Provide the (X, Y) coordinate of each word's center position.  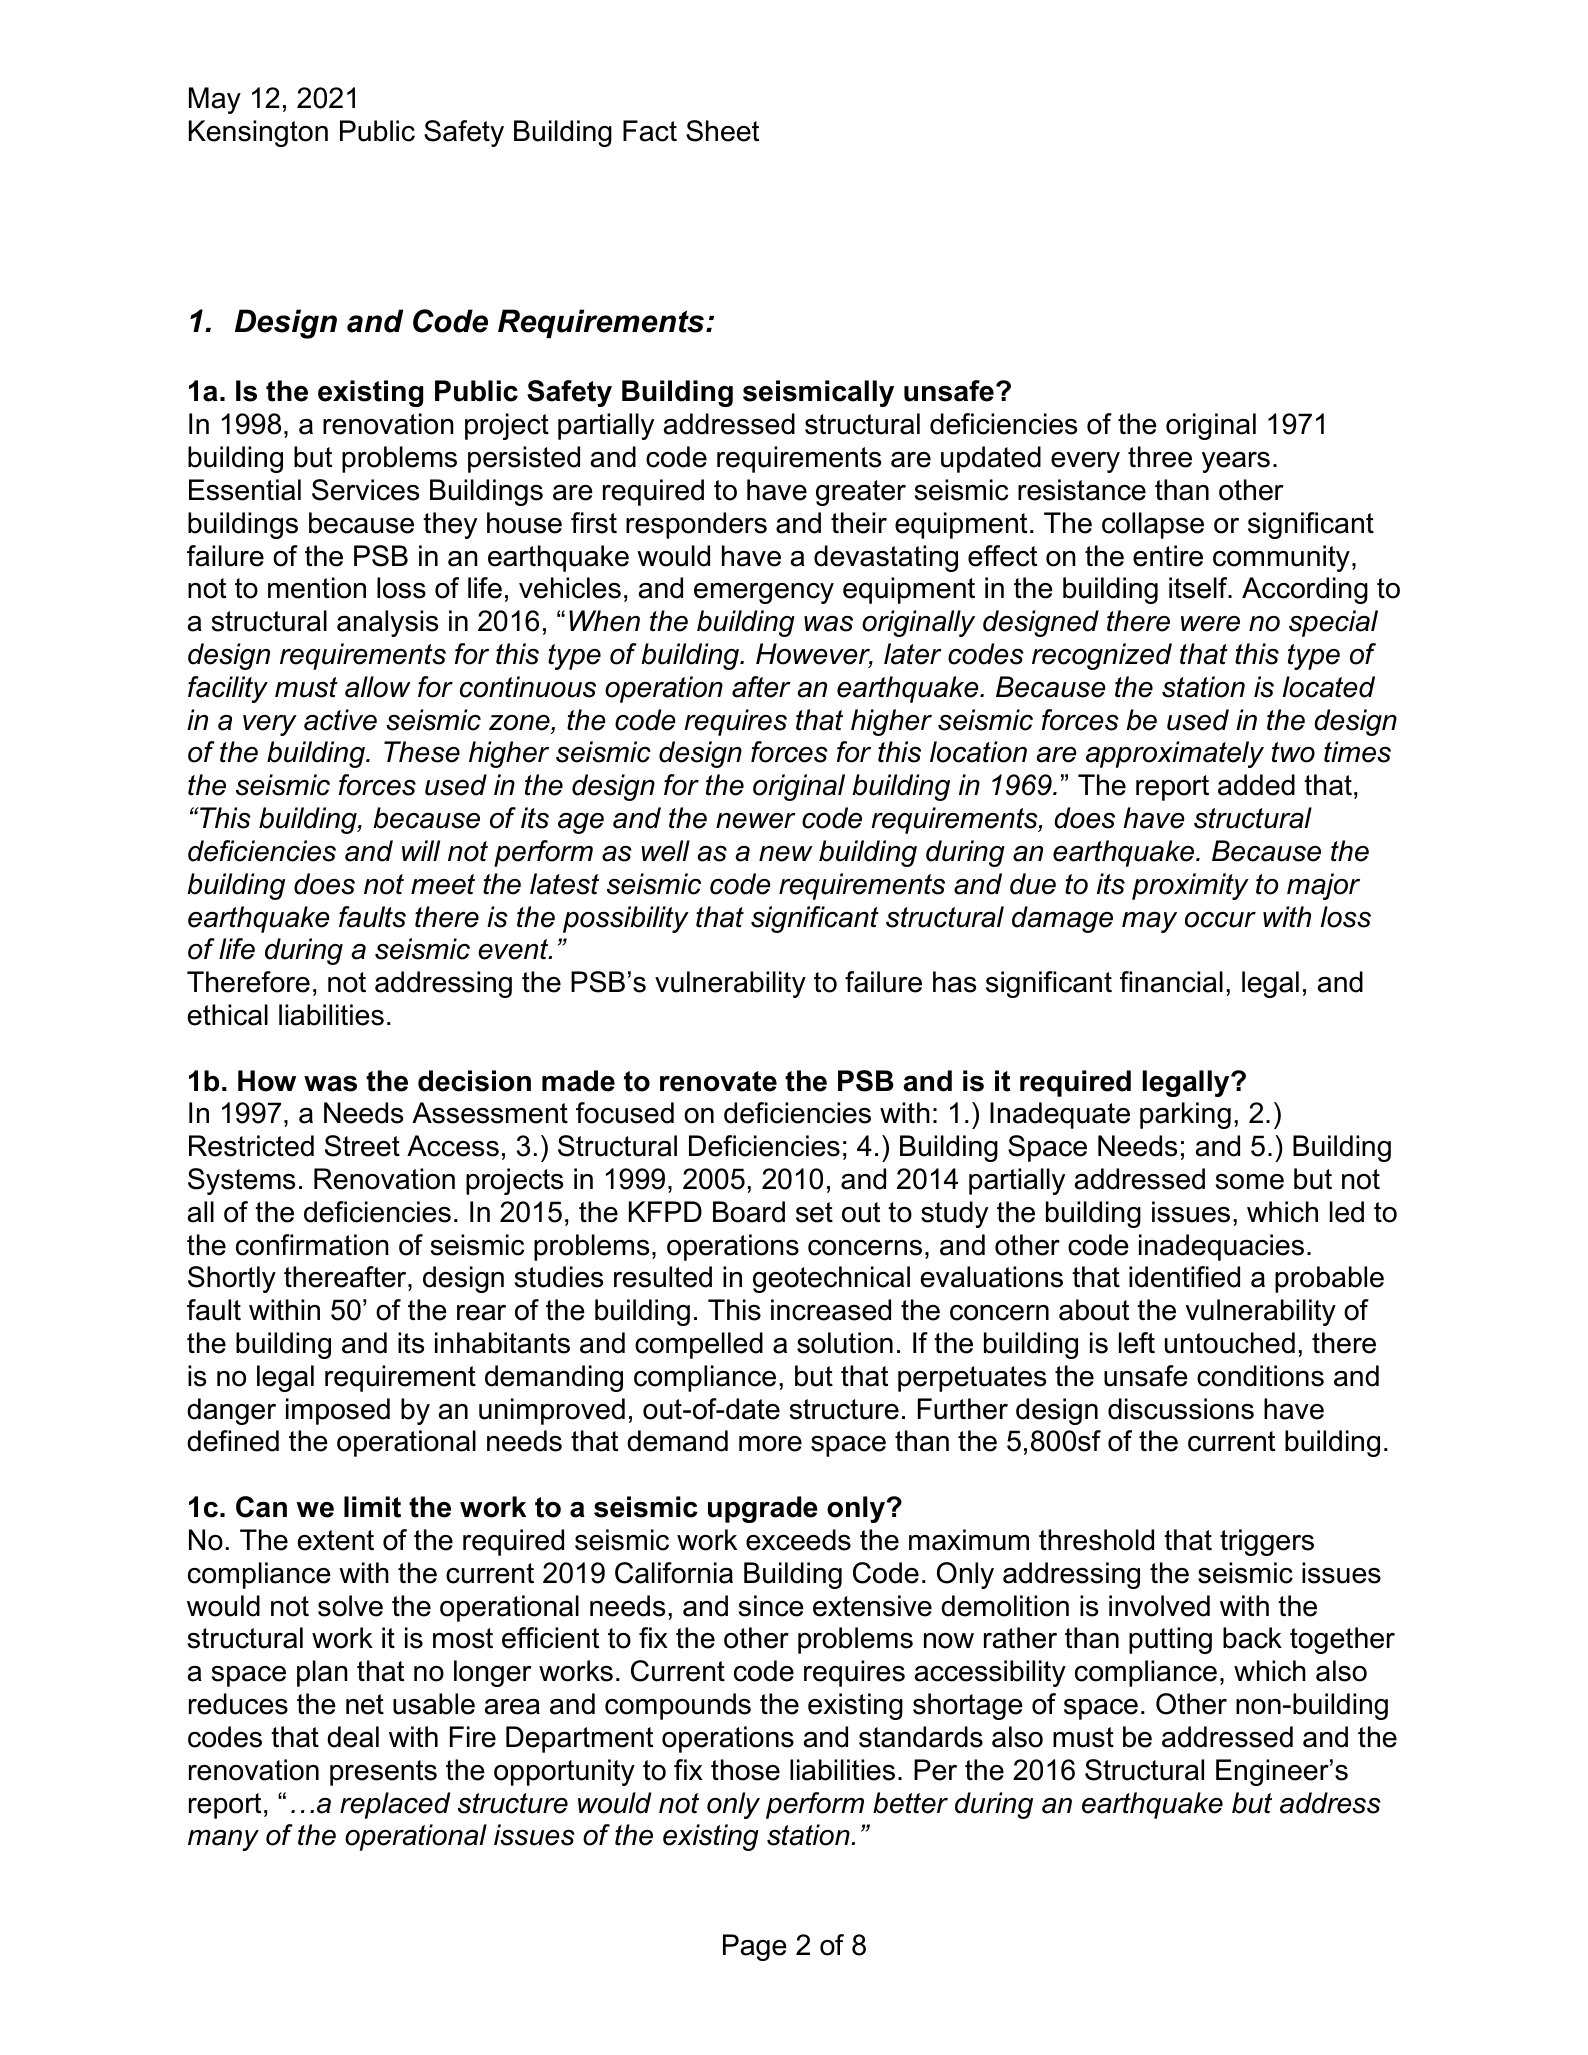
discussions (1181, 1409)
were (1210, 624)
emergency (764, 593)
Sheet (722, 131)
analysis (387, 623)
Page (755, 1947)
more (770, 1444)
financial (1171, 982)
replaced (395, 1805)
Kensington (258, 133)
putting (1170, 1640)
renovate (718, 1081)
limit (372, 1507)
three (1160, 457)
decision (474, 1081)
